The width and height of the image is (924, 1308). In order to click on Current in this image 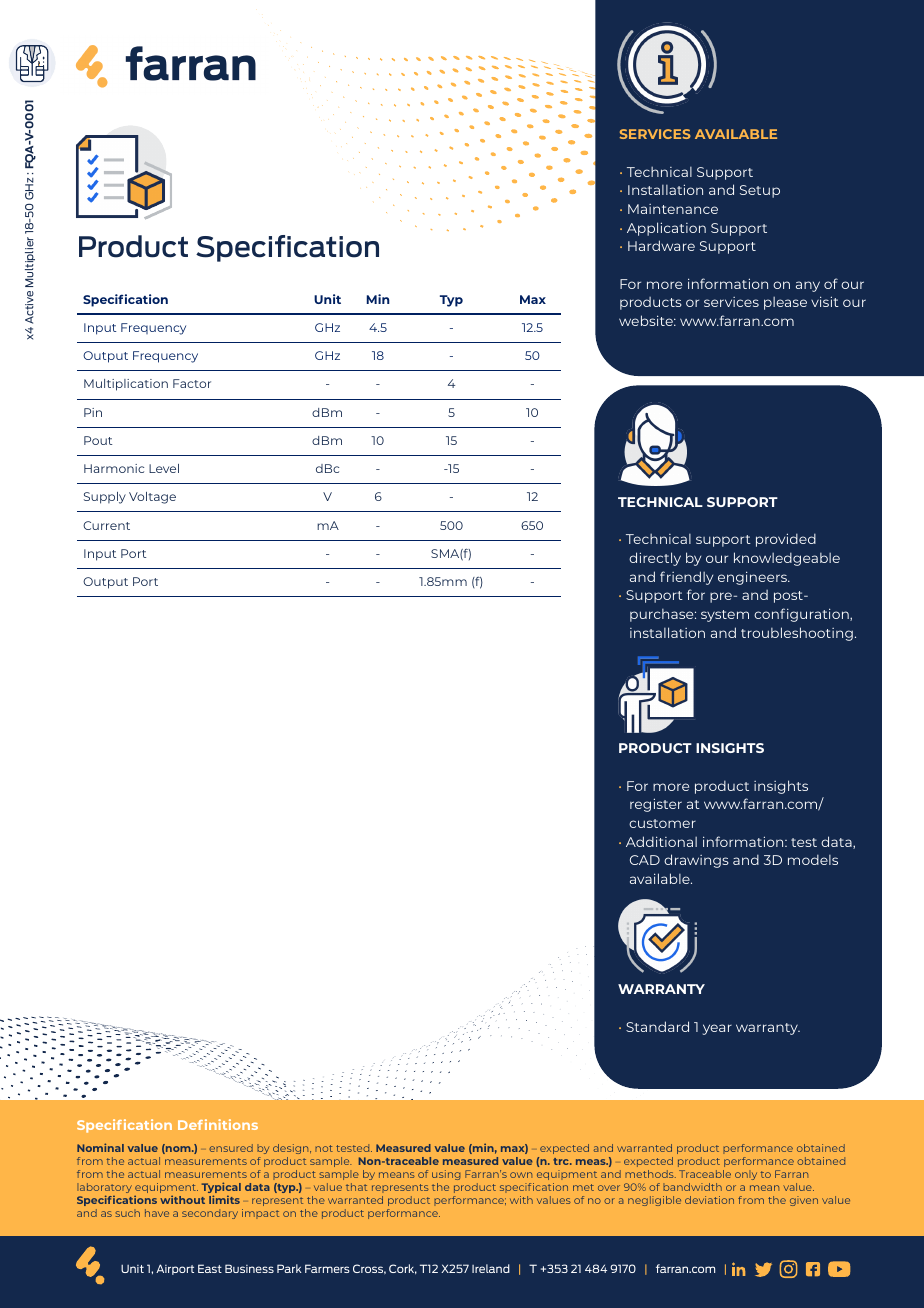, I will do `click(106, 525)`.
